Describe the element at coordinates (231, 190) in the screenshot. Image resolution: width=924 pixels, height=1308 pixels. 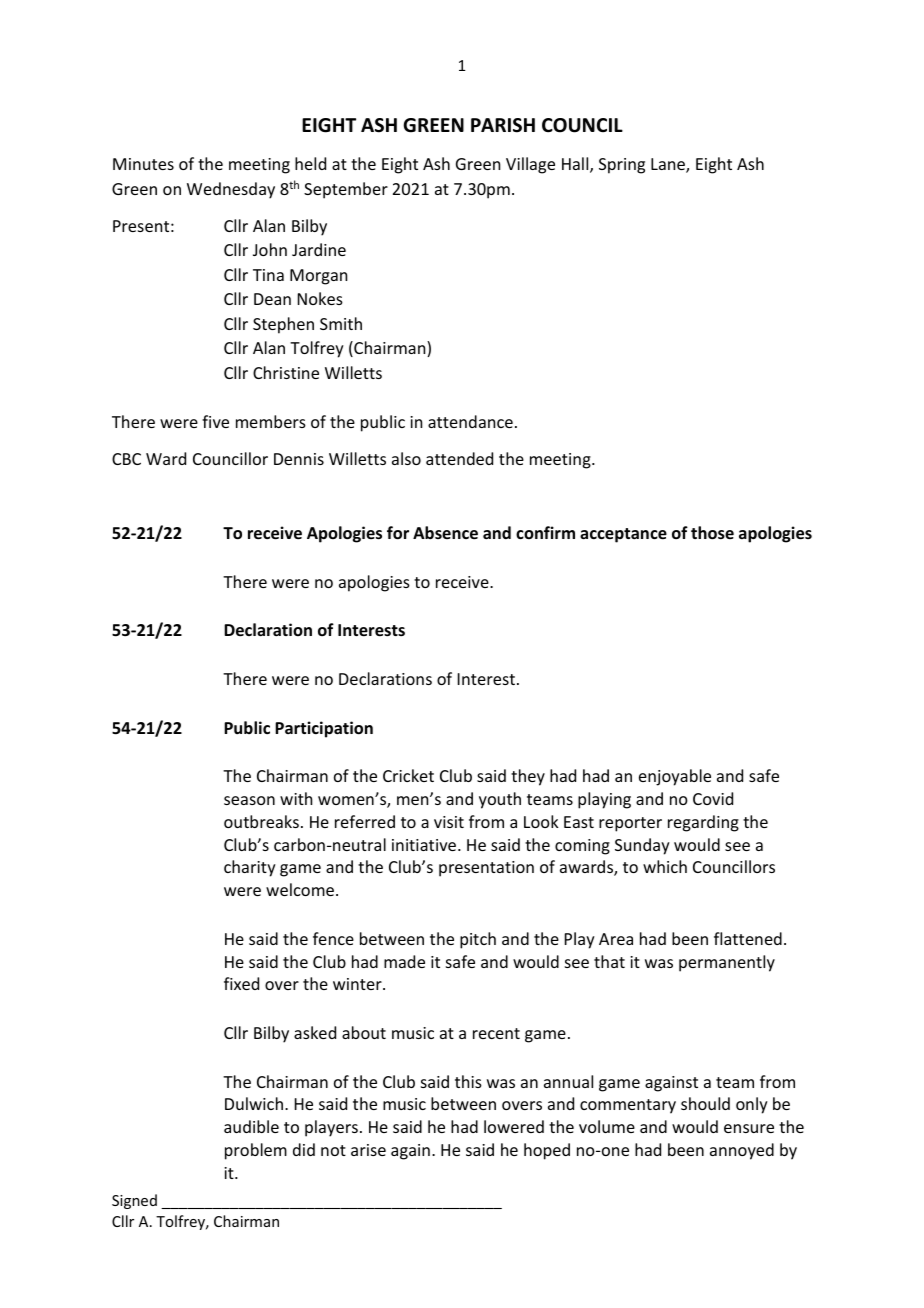
I see `Wednesday` at that location.
